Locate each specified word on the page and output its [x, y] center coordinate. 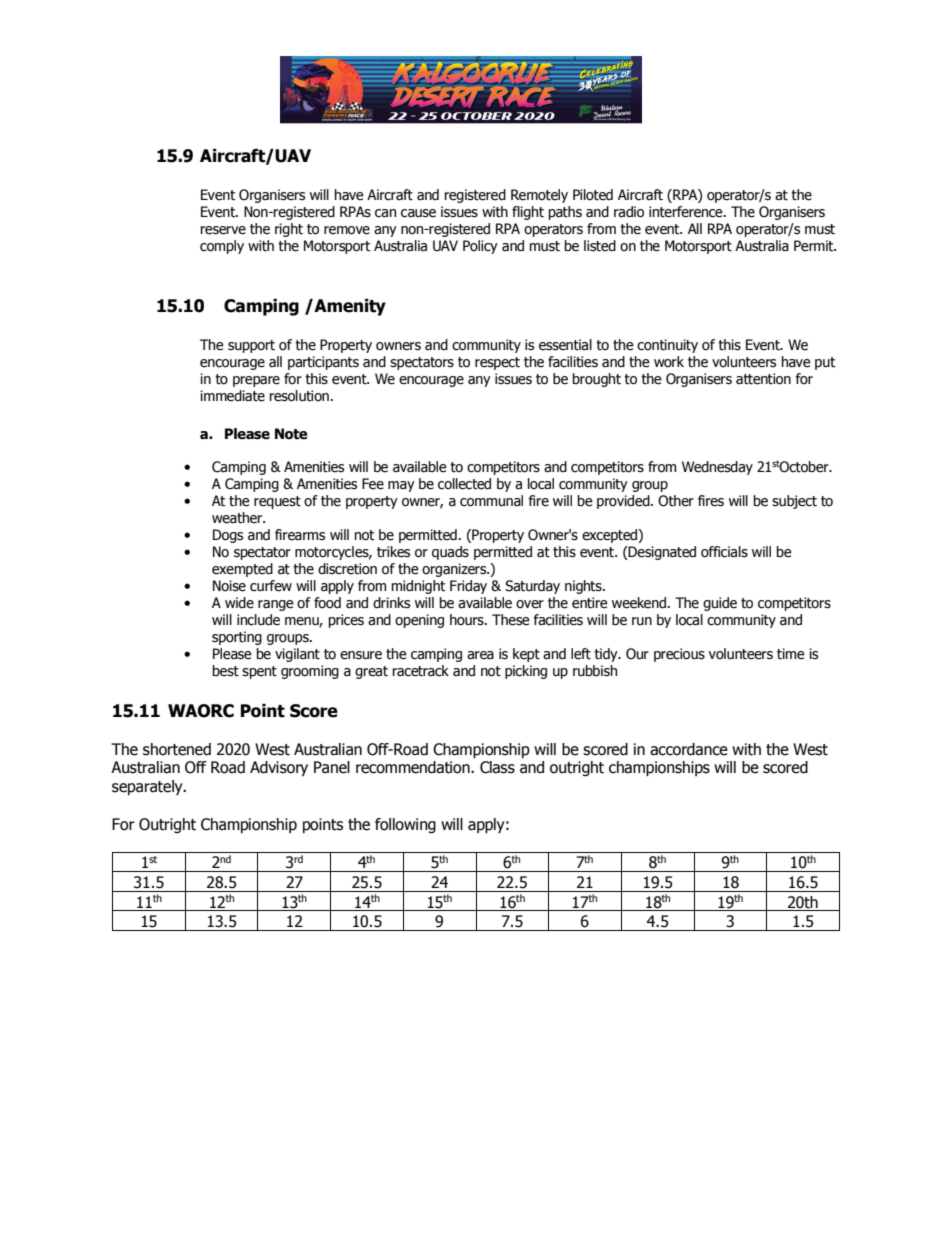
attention [763, 379]
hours [468, 620]
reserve [223, 230]
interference [687, 212]
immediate [232, 396]
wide [239, 603]
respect [497, 363]
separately [148, 787]
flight [528, 213]
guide [720, 604]
